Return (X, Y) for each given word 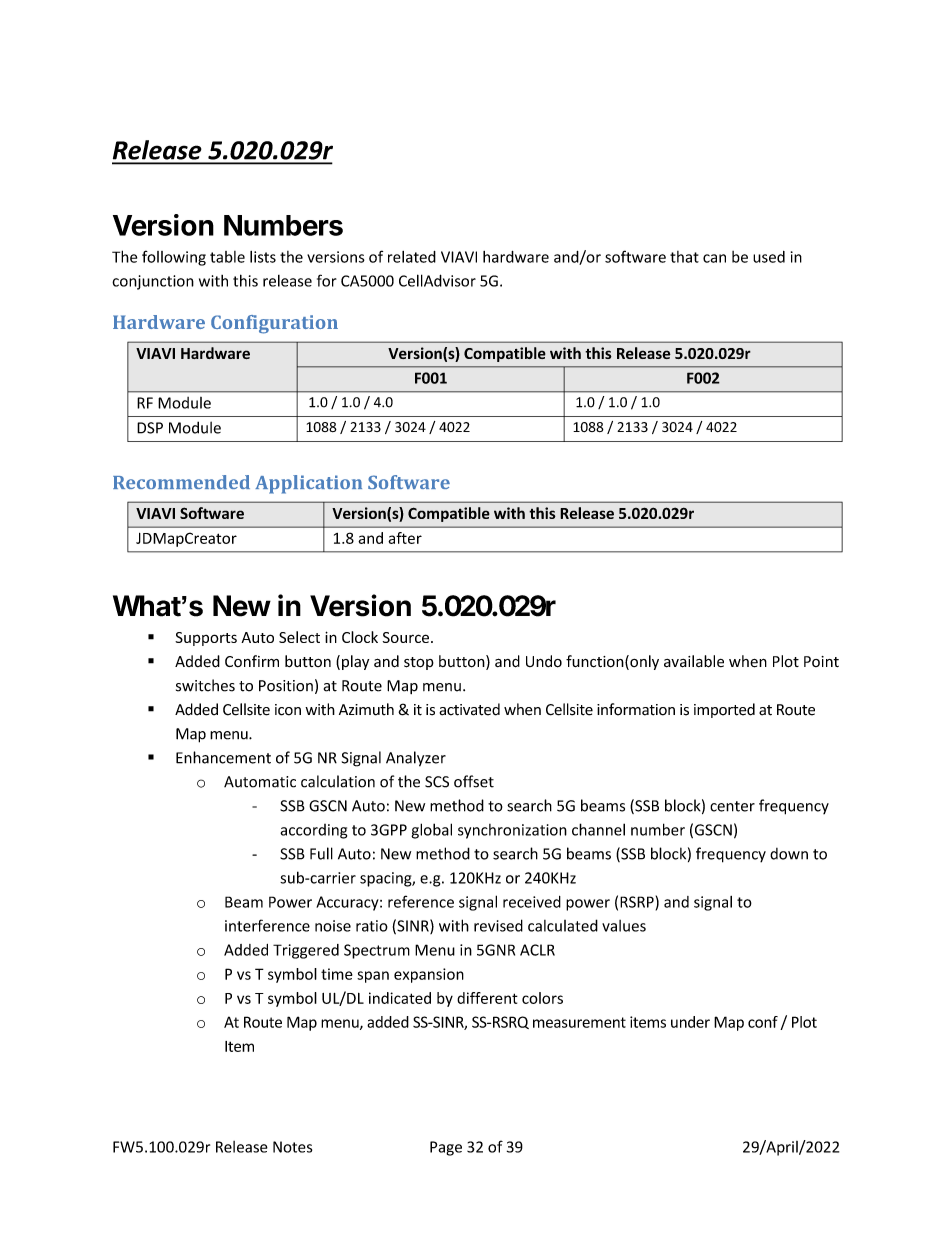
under (690, 1022)
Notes (292, 1147)
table (227, 257)
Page (446, 1148)
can (714, 258)
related (412, 257)
